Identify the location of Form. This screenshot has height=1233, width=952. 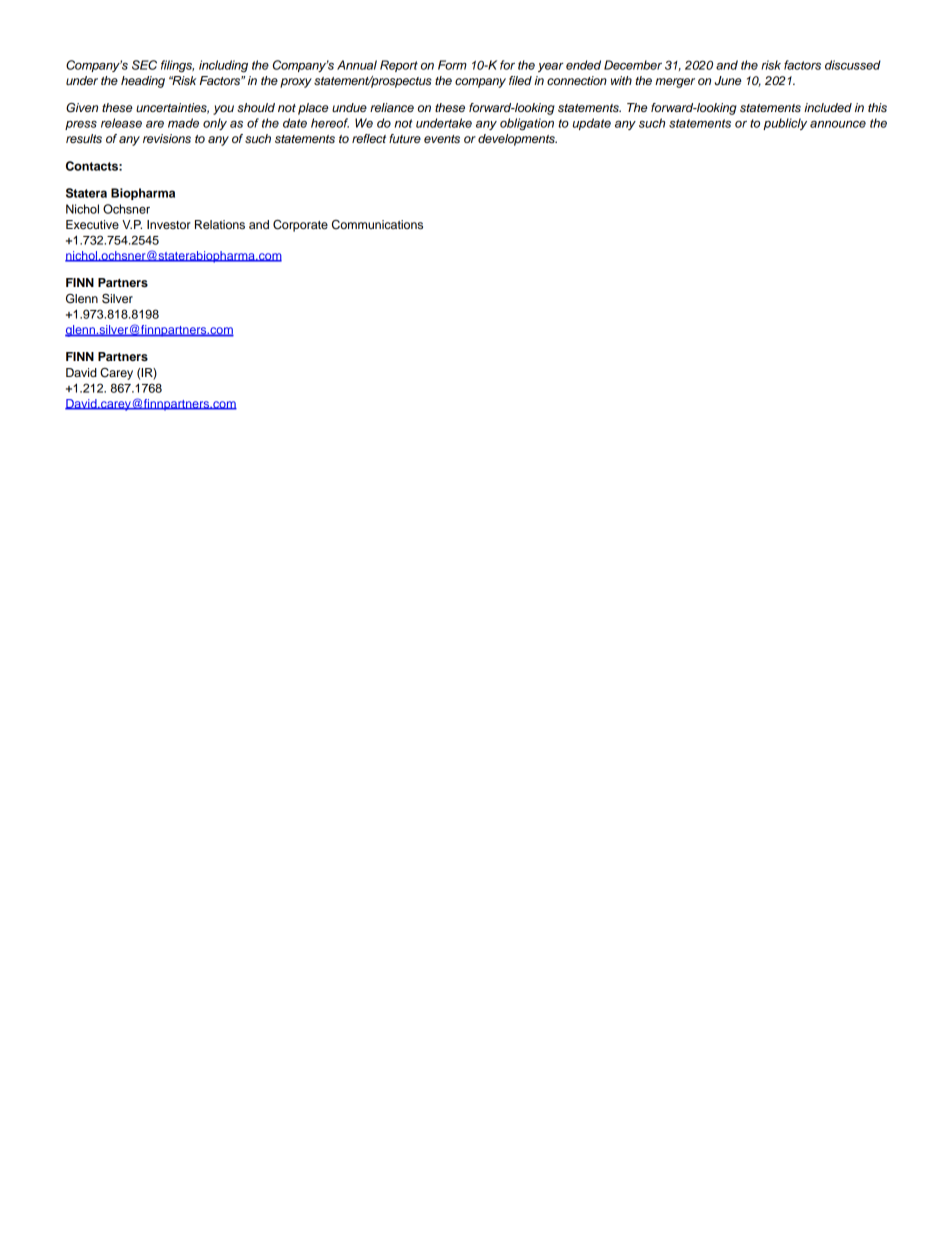
(452, 65).
